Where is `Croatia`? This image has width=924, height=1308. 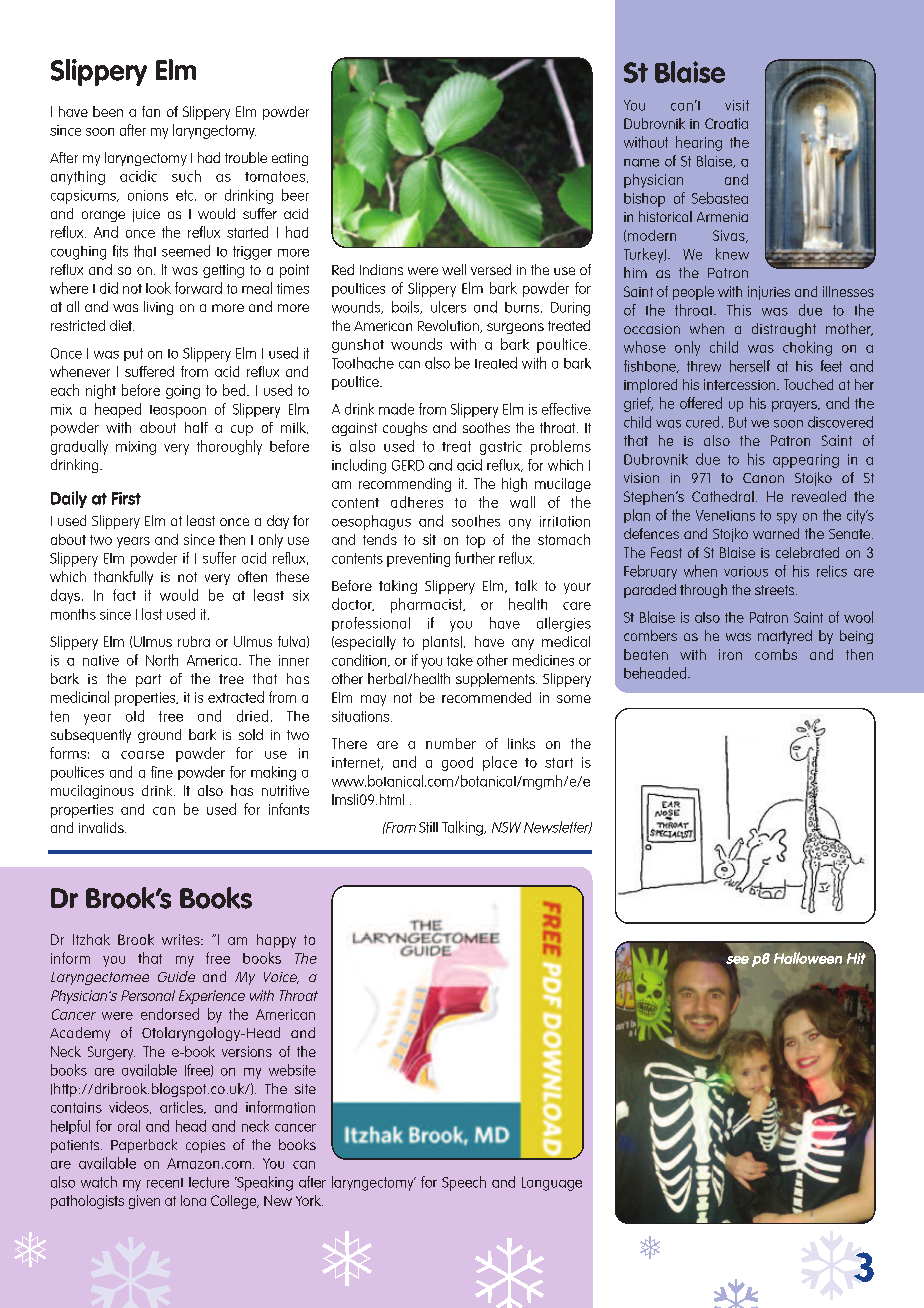
Croatia is located at coordinates (726, 123).
